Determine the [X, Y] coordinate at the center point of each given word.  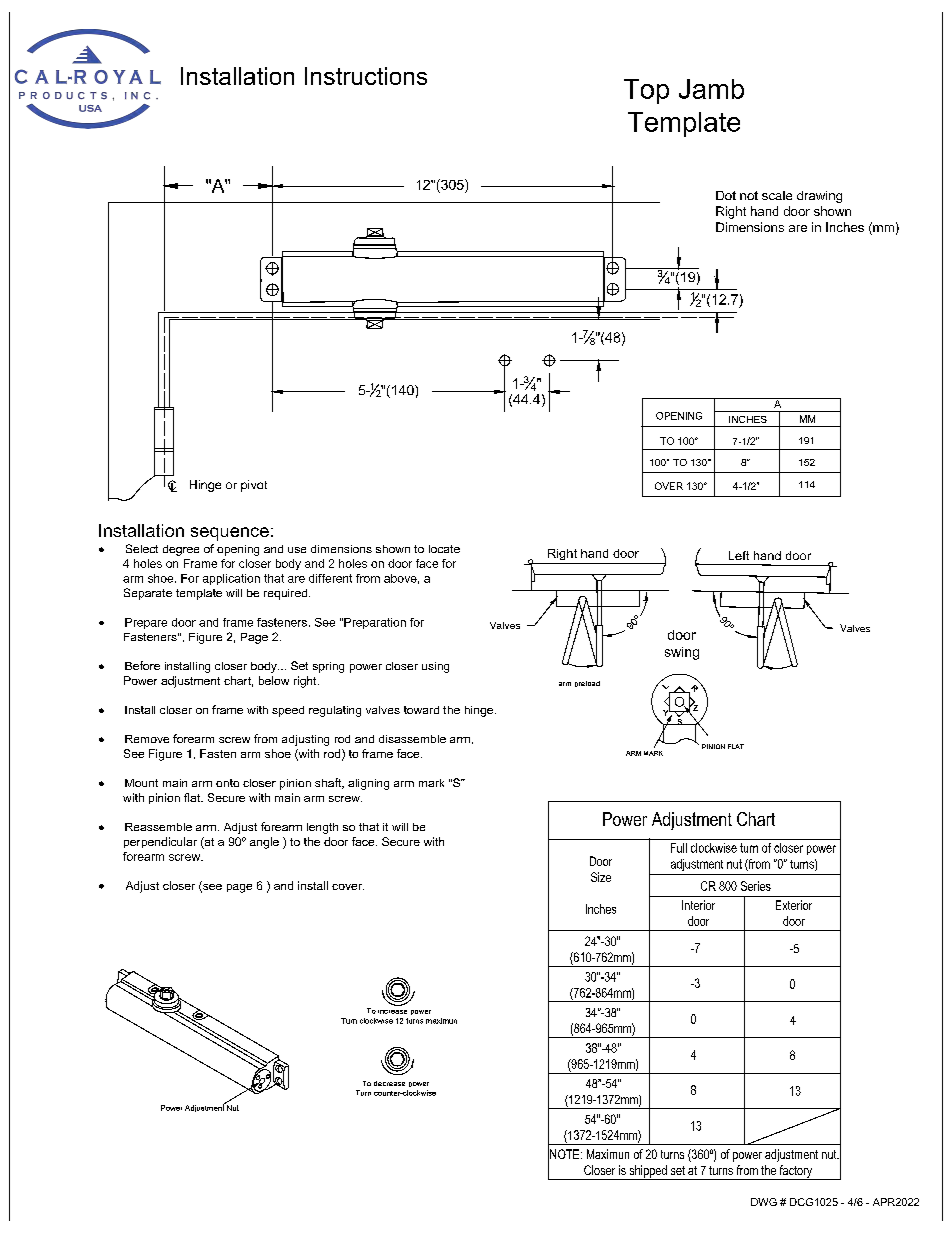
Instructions [366, 76]
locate [444, 549]
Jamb [711, 89]
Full [679, 848]
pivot [254, 486]
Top [646, 91]
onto [227, 783]
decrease [389, 1083]
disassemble [412, 739]
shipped [648, 1172]
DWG [764, 1202]
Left [739, 555]
